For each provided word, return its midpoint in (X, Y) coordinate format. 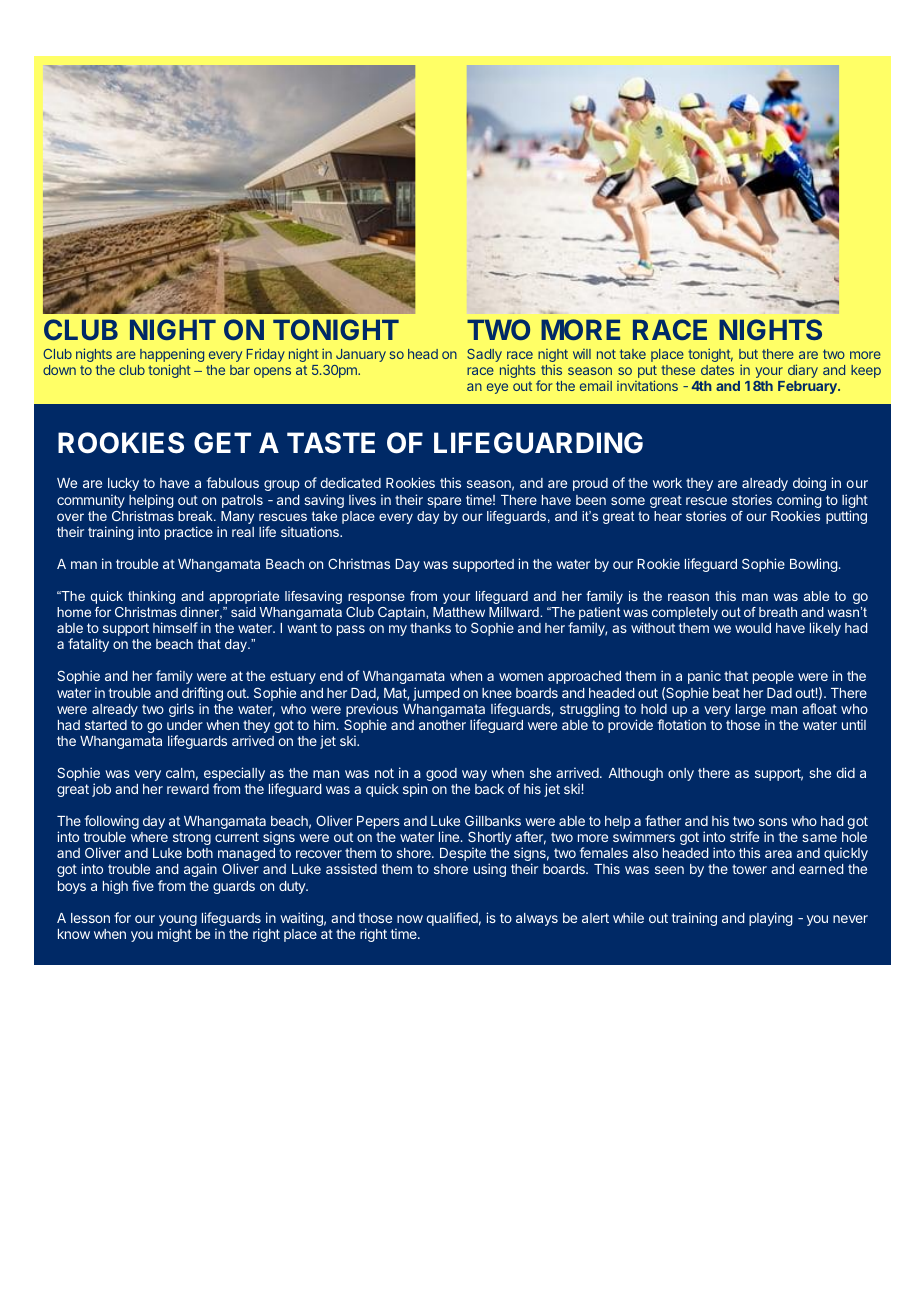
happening (172, 356)
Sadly (484, 355)
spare (444, 502)
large (751, 712)
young (178, 922)
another (442, 725)
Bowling (814, 565)
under (185, 725)
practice (189, 533)
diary (803, 371)
